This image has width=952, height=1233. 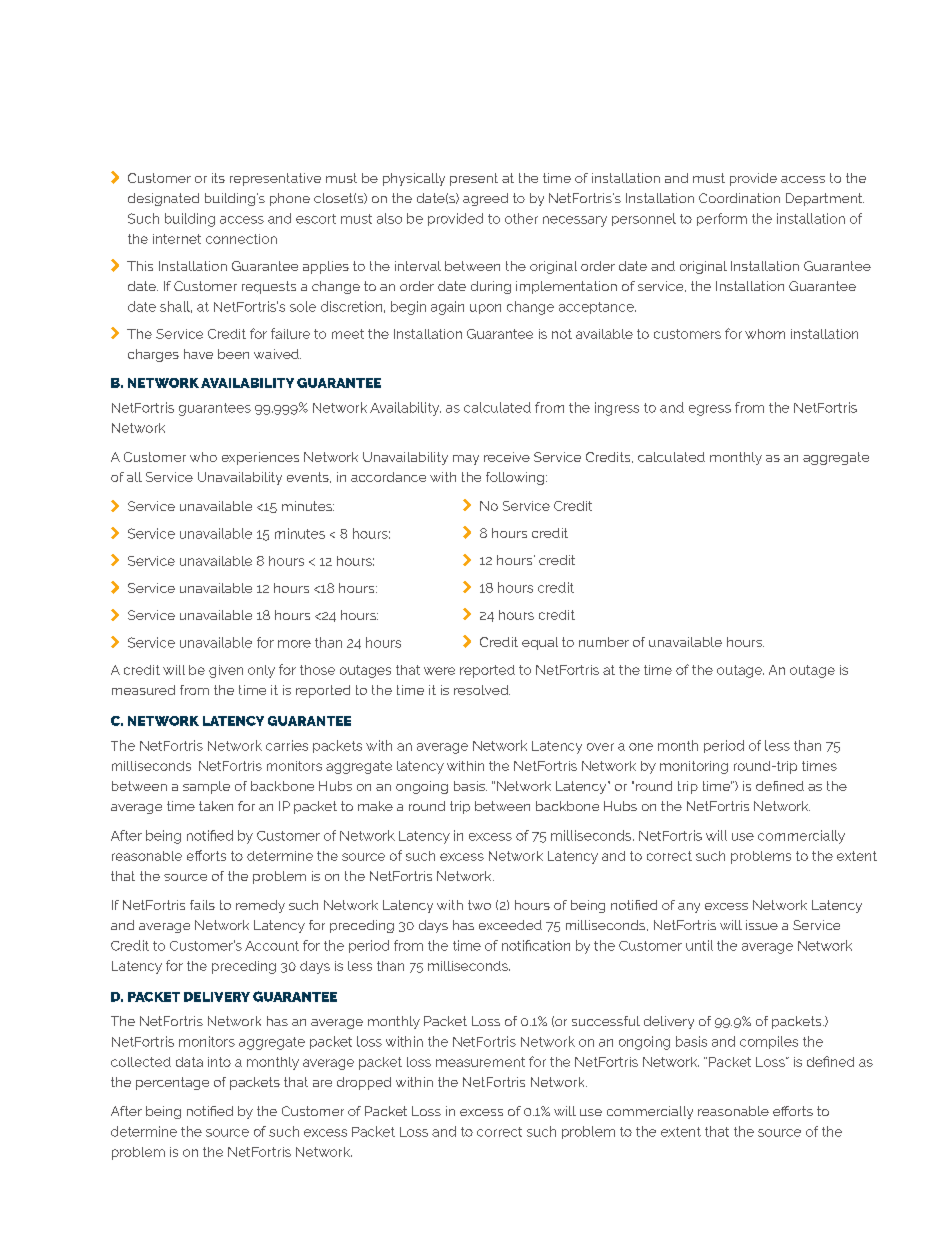 I want to click on experiences, so click(x=260, y=458).
